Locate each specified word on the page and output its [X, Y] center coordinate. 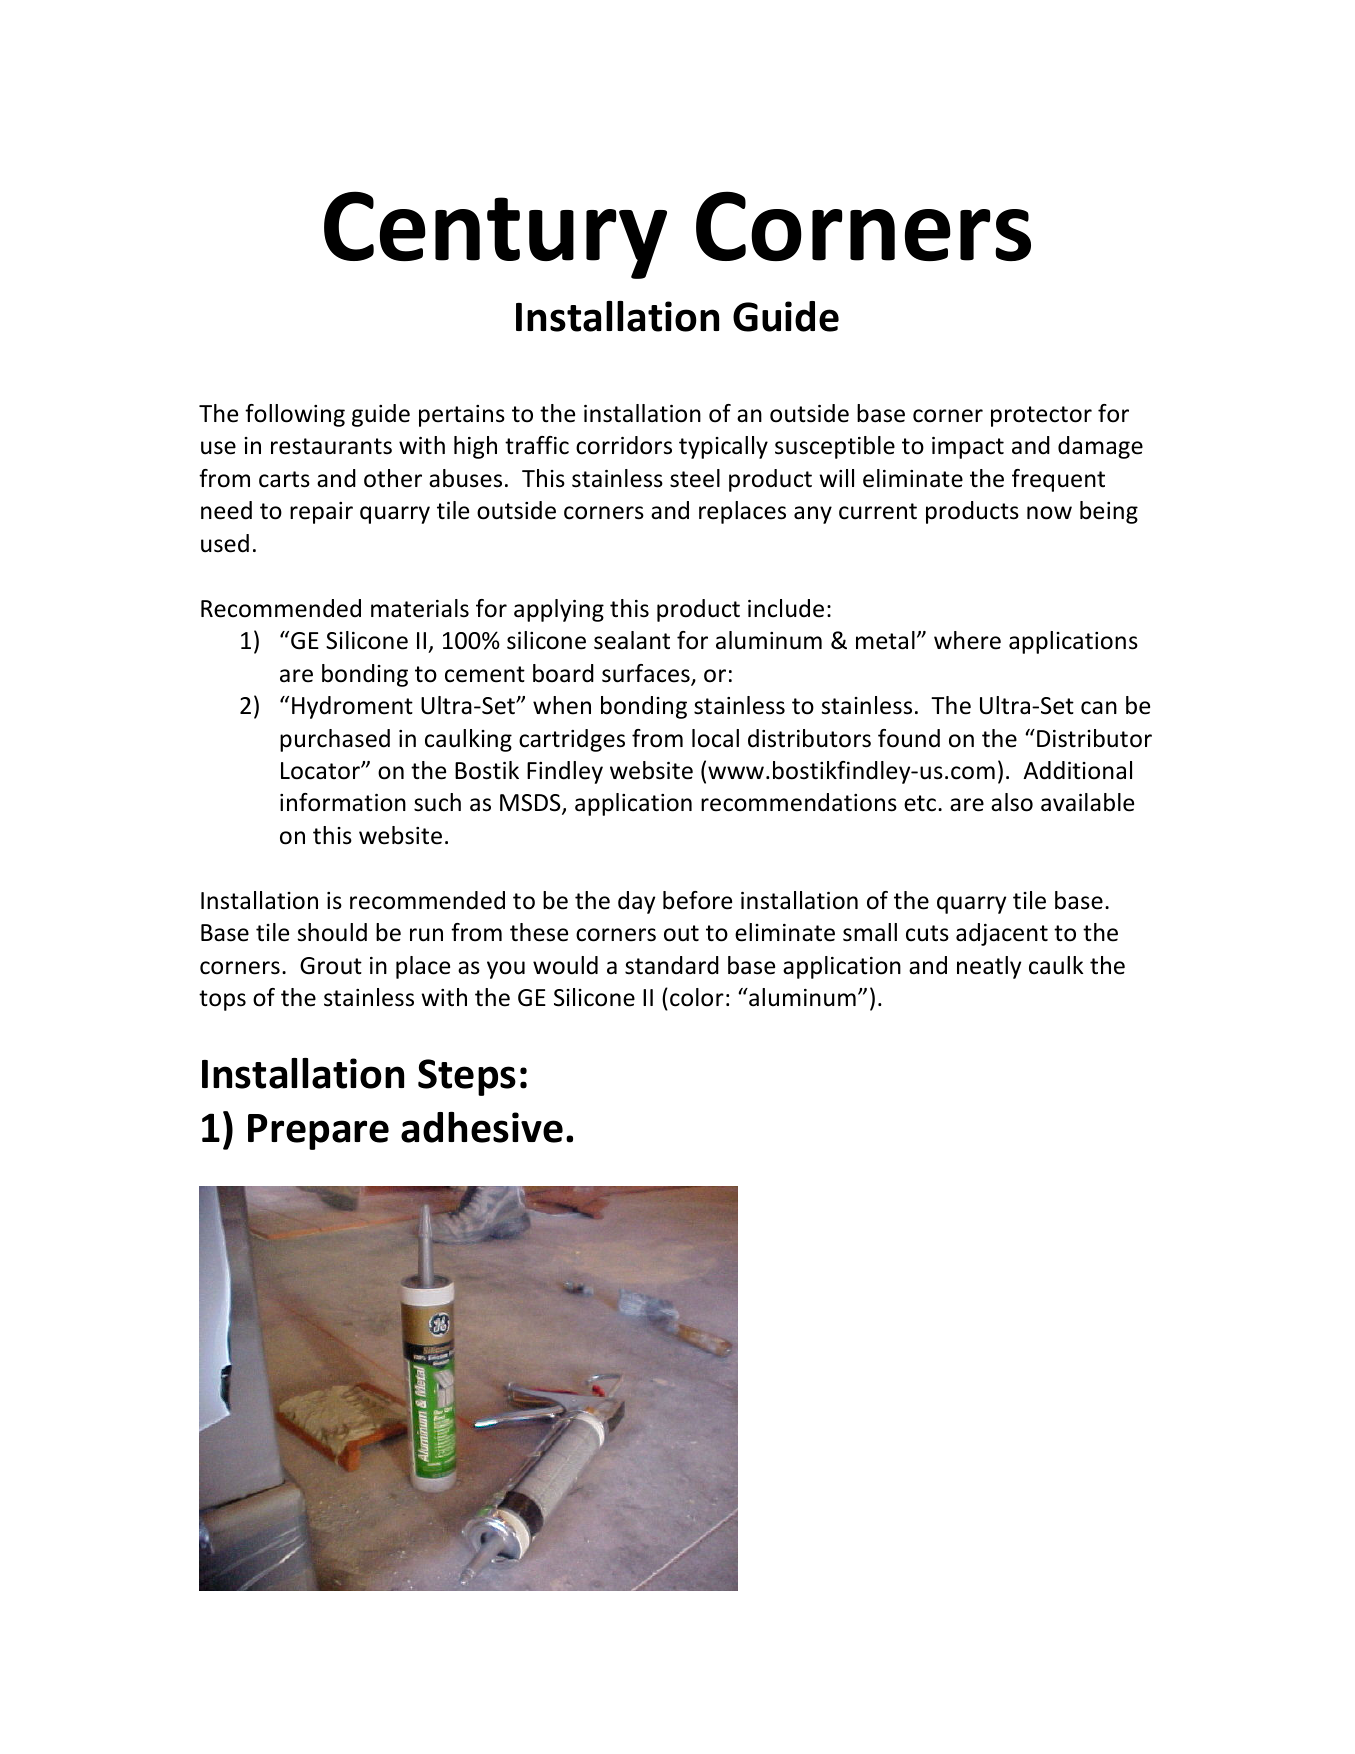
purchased [335, 740]
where [967, 640]
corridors [624, 445]
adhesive [482, 1127]
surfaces [647, 674]
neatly [989, 967]
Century [495, 235]
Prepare [318, 1132]
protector [1041, 416]
